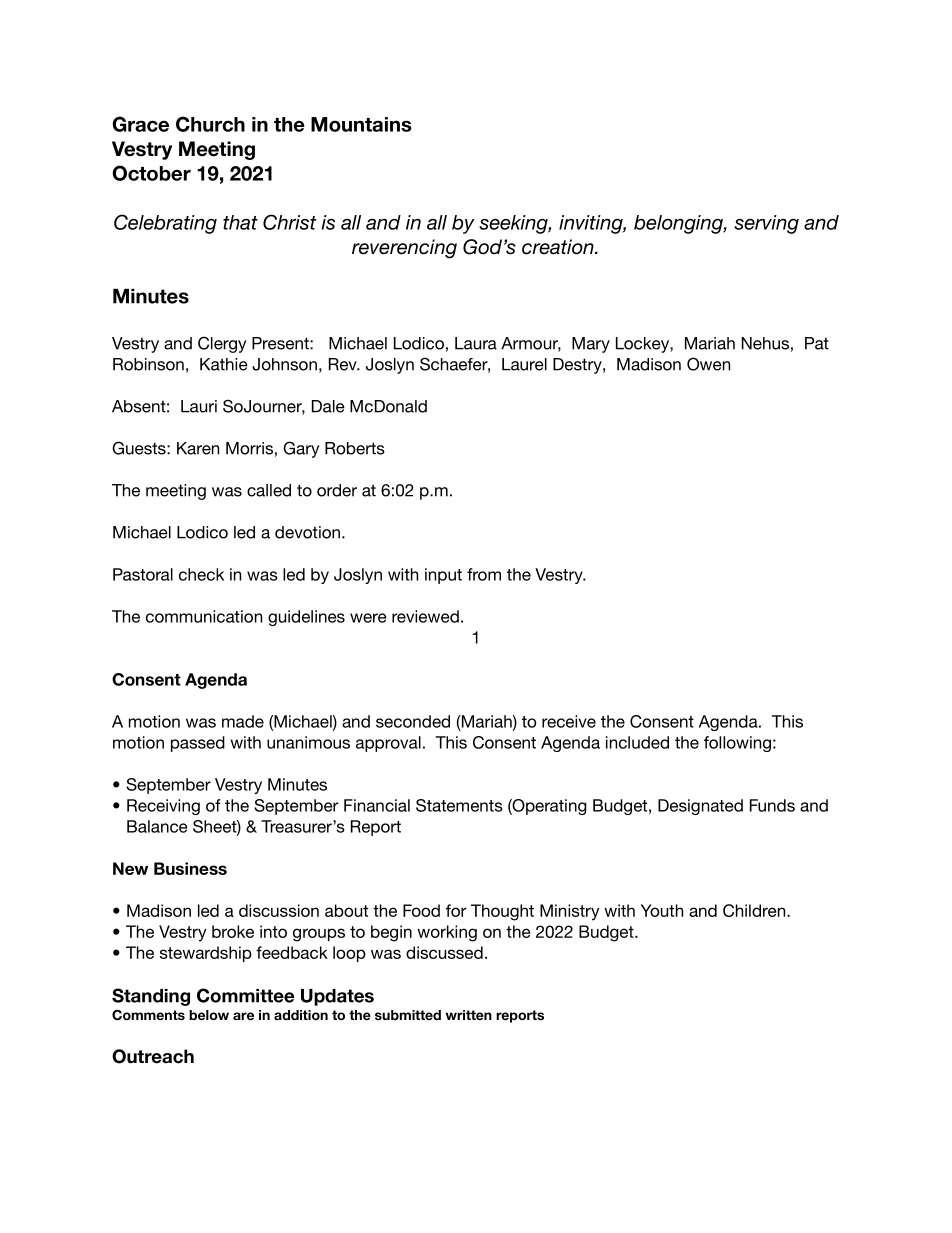 The width and height of the screenshot is (952, 1233). Describe the element at coordinates (469, 1015) in the screenshot. I see `written` at that location.
